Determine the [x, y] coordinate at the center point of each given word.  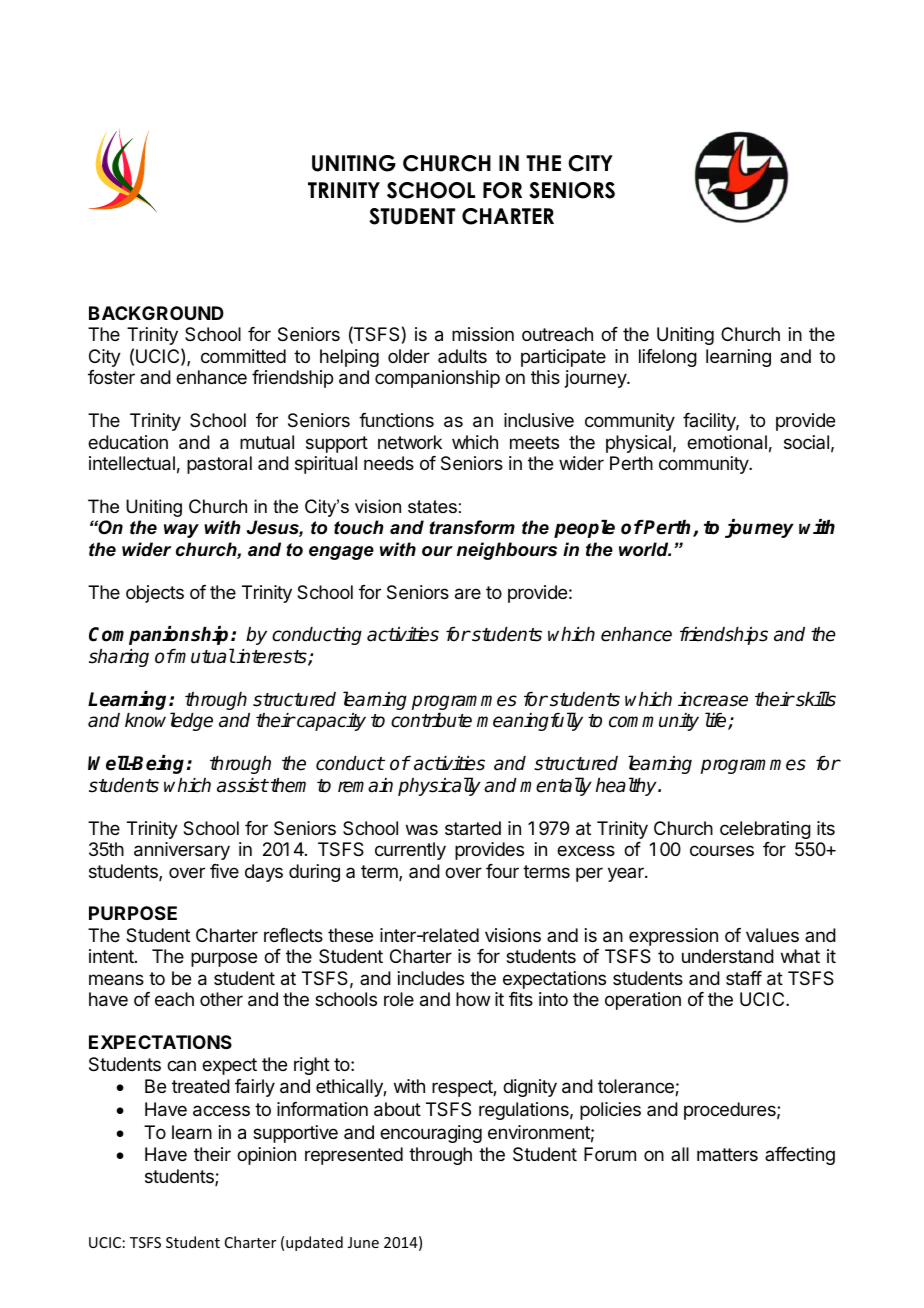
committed [243, 356]
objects [155, 594]
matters [727, 1154]
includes [431, 978]
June [363, 1242]
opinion [266, 1156]
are [468, 594]
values [772, 935]
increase [713, 699]
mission [483, 334]
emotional [727, 442]
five [224, 871]
